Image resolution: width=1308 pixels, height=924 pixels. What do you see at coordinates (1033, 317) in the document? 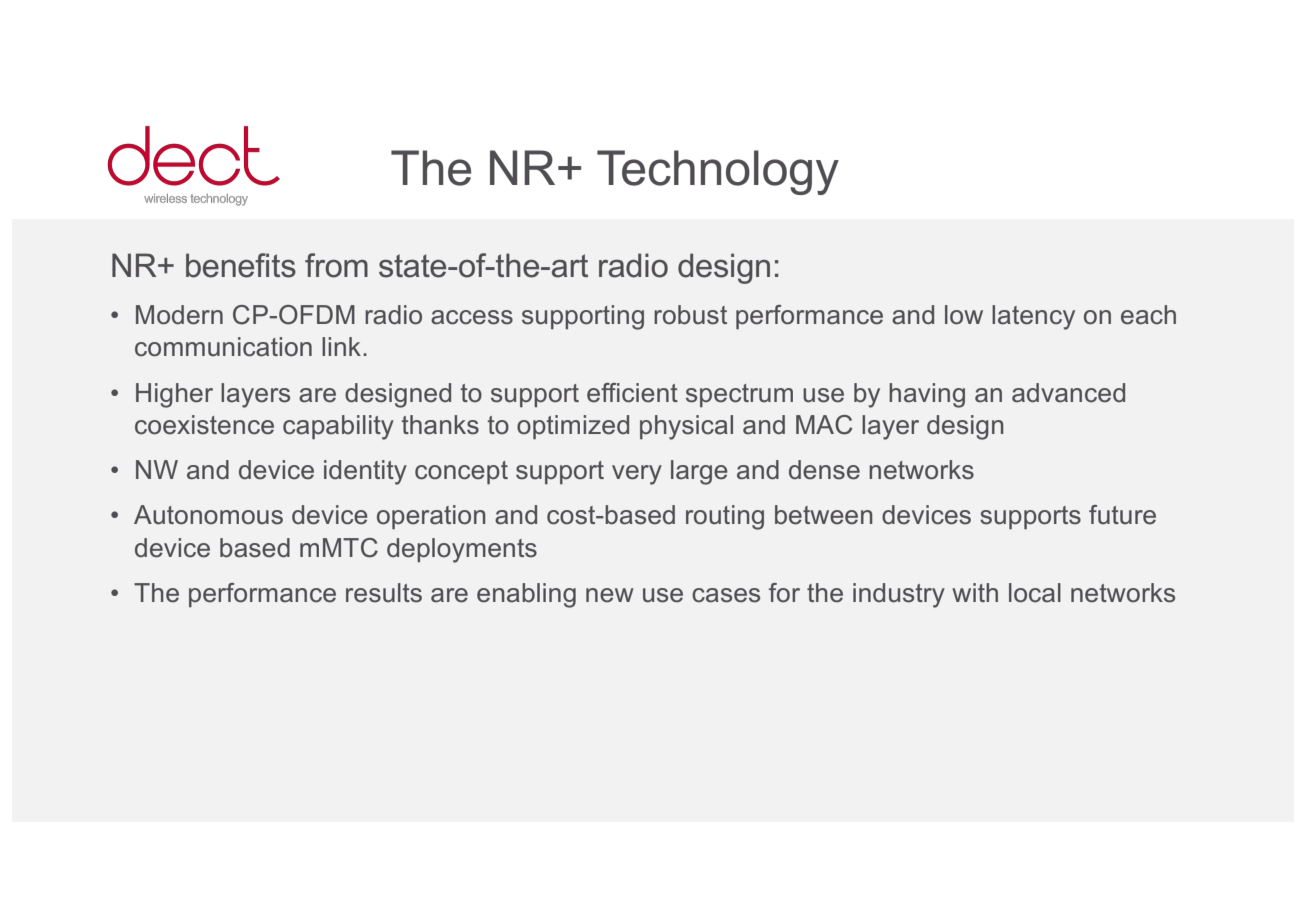
I see `latency` at bounding box center [1033, 317].
